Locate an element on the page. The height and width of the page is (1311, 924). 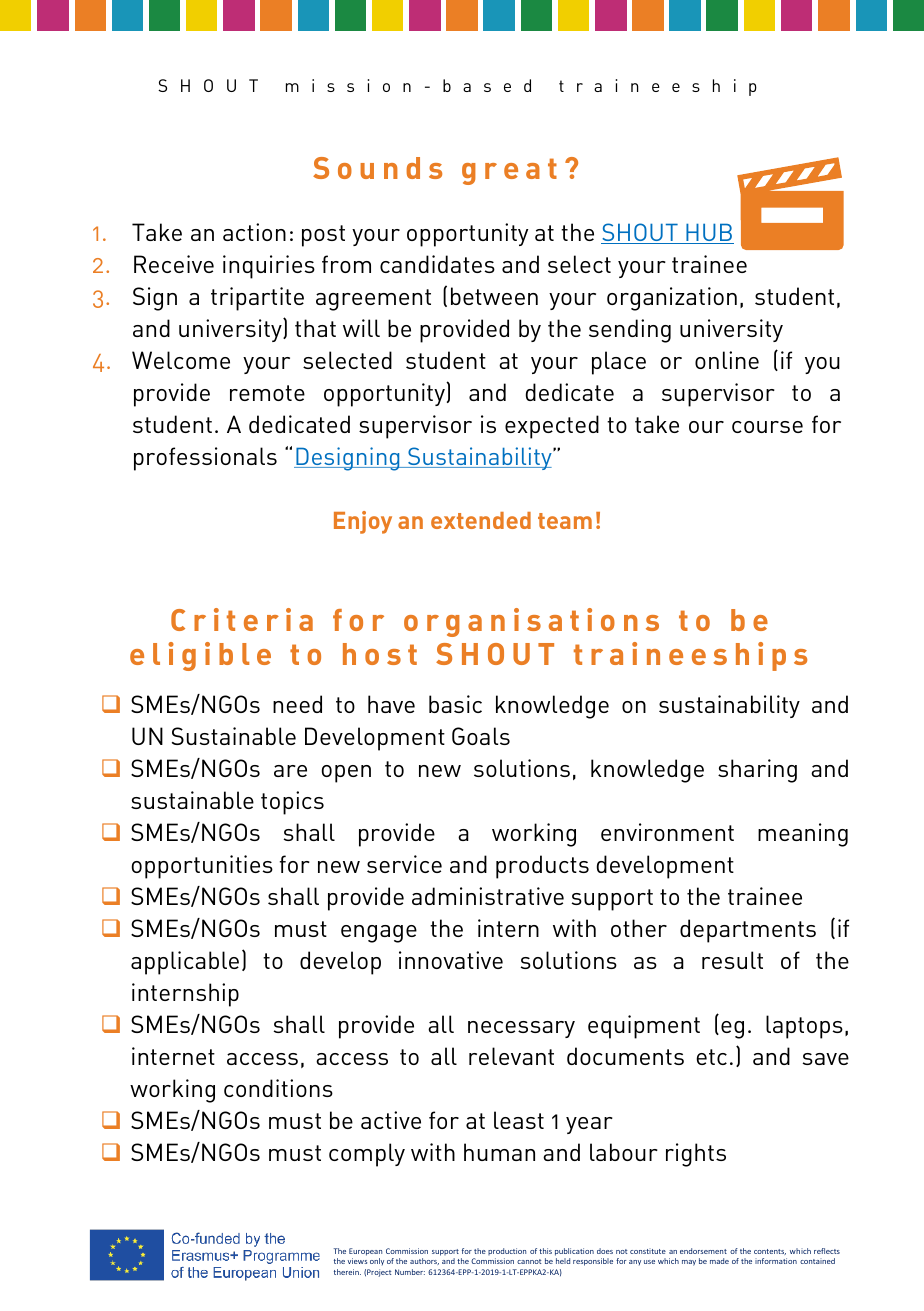
inquiries is located at coordinates (269, 267).
